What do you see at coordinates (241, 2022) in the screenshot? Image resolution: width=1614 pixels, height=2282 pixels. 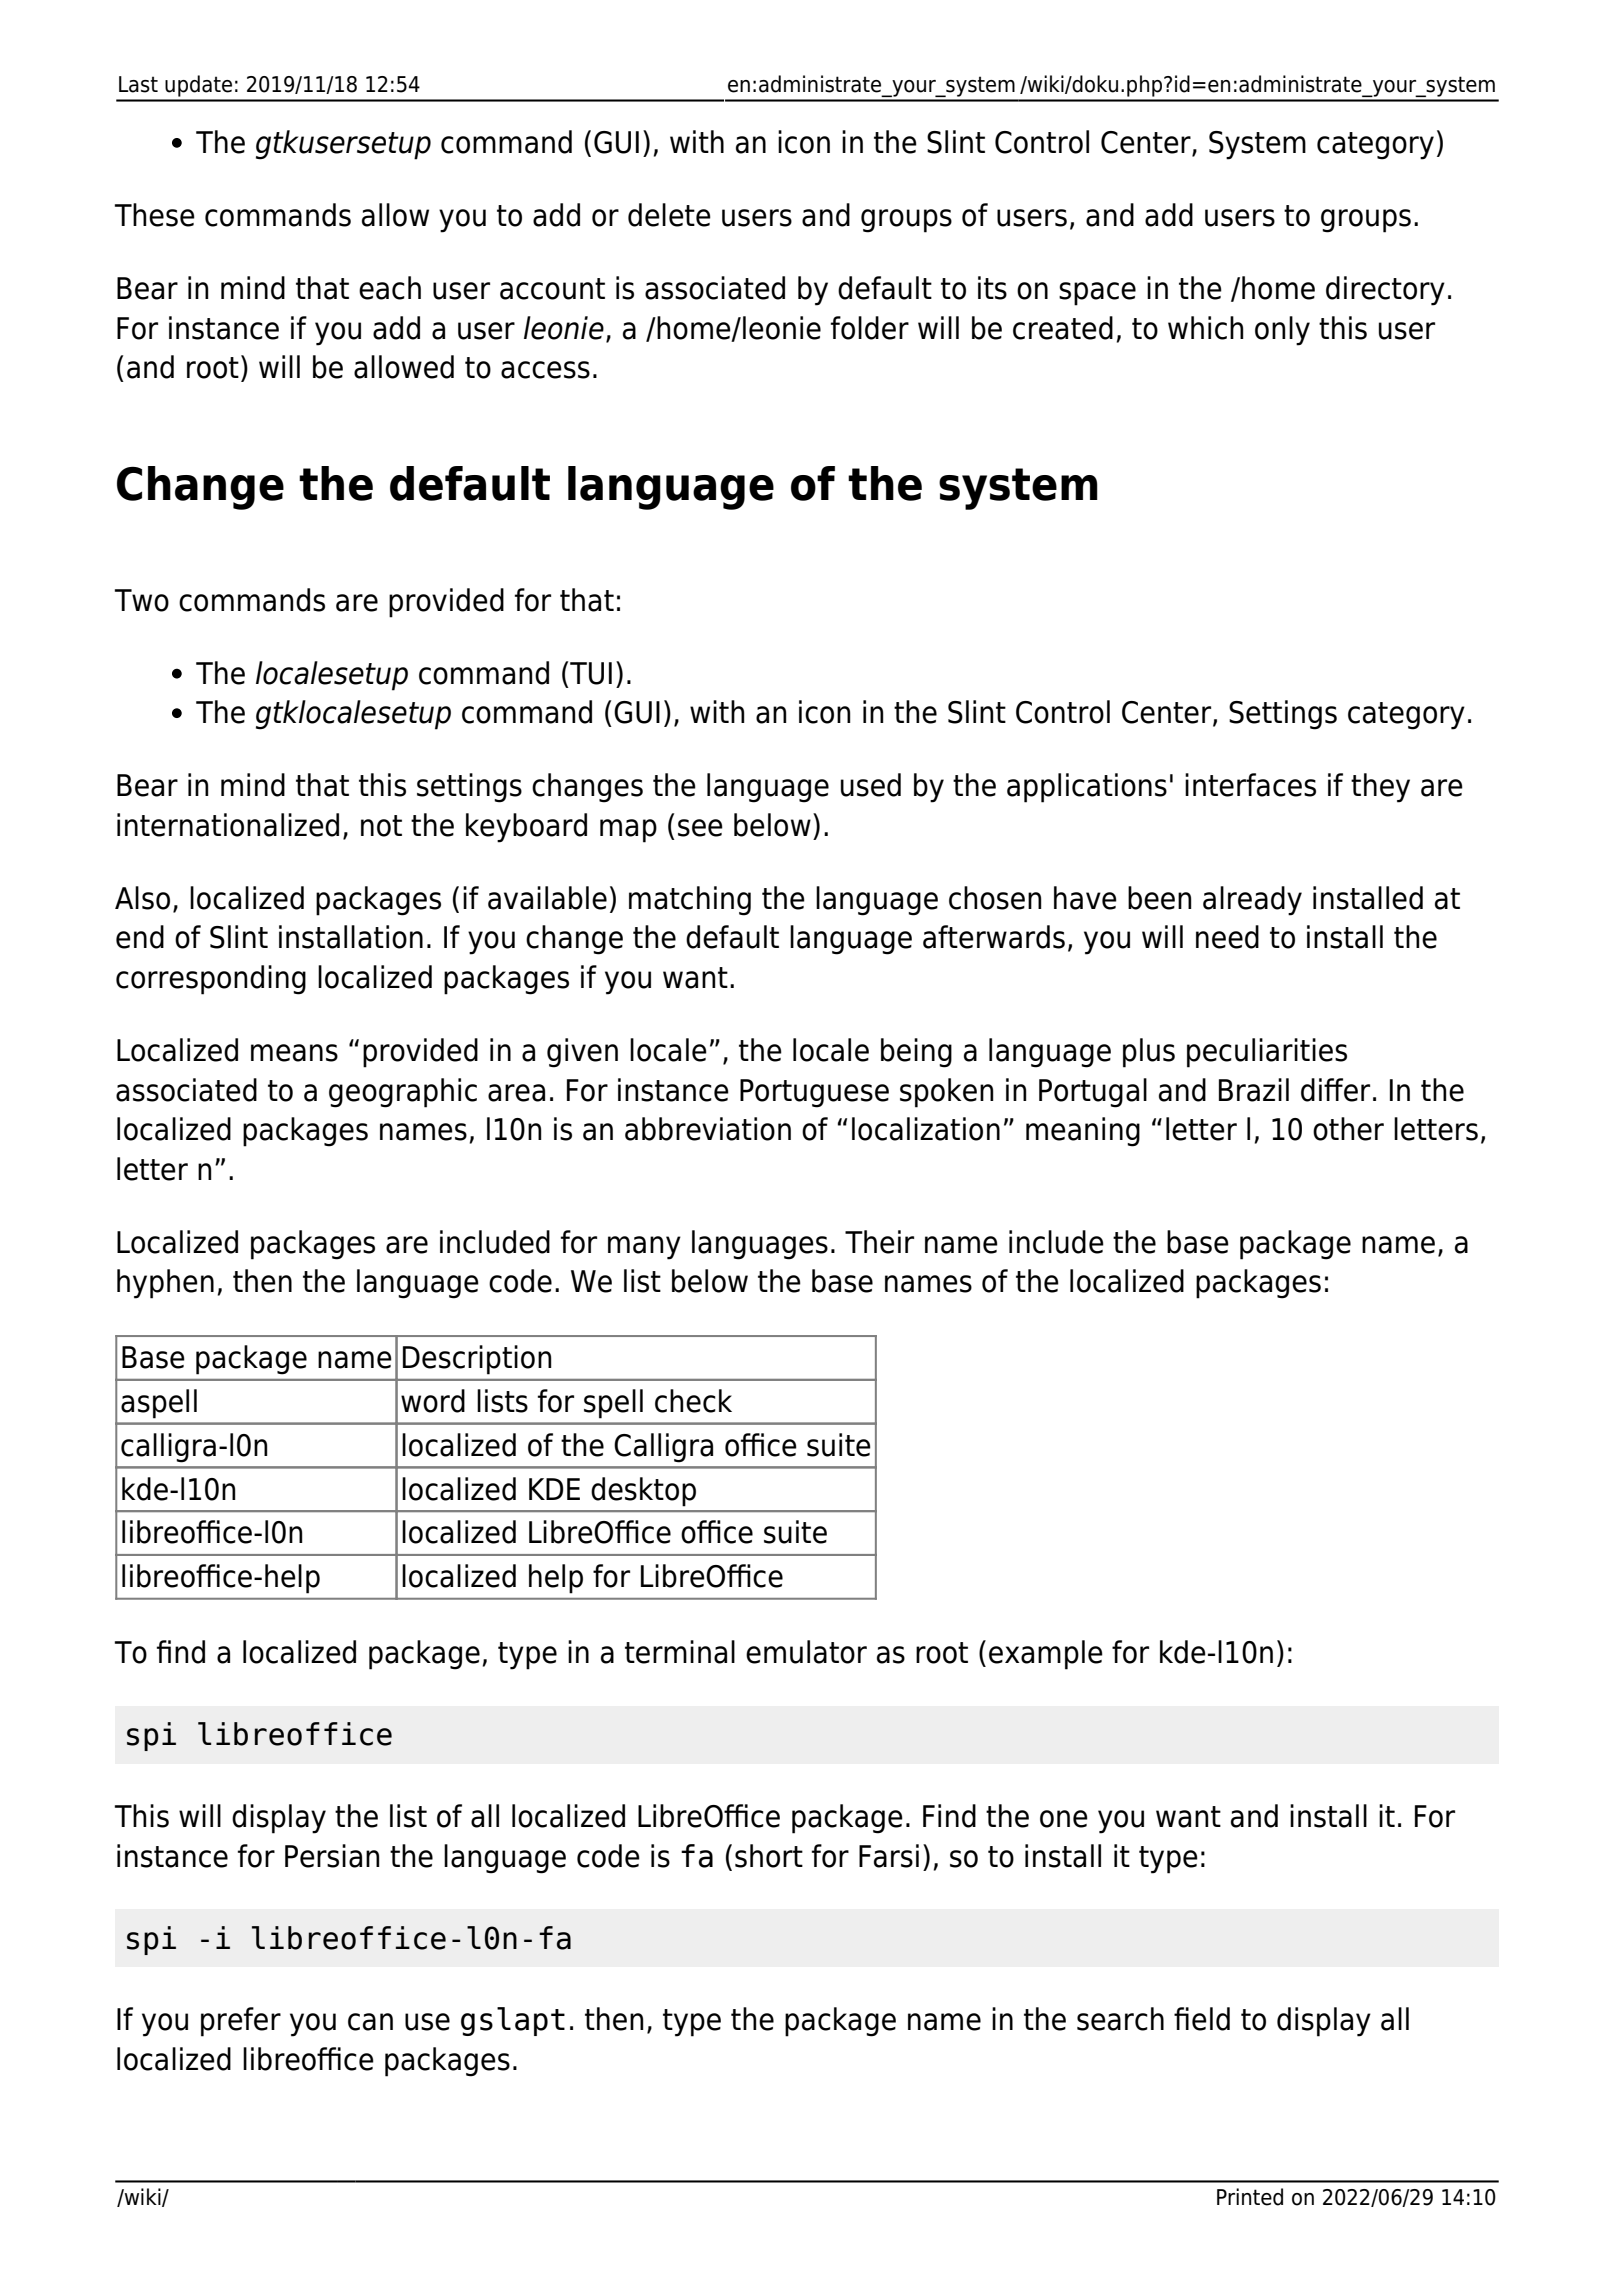 I see `prefer` at bounding box center [241, 2022].
